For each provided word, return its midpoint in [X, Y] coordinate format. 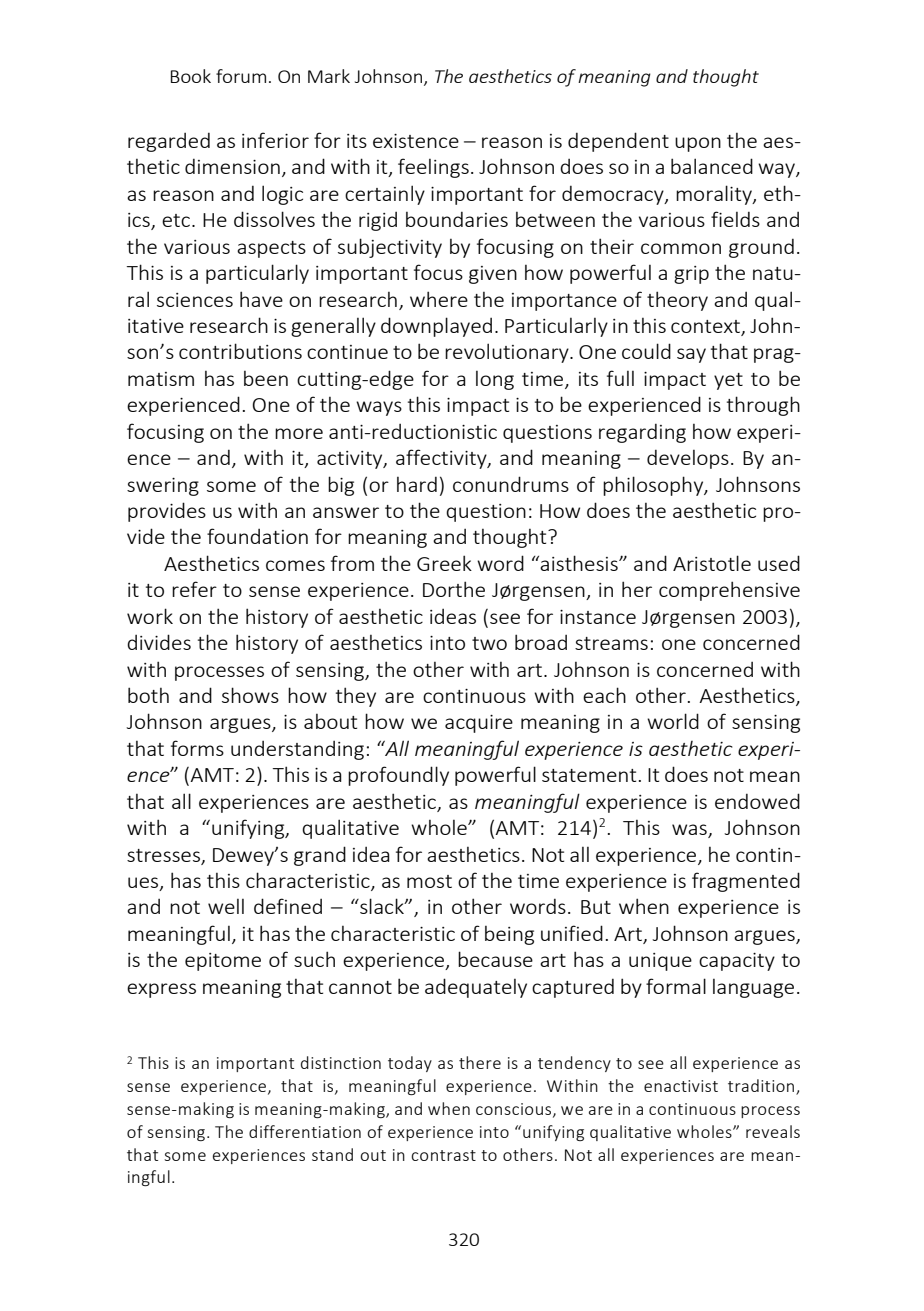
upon [698, 144]
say [691, 355]
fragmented [746, 882]
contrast [443, 1155]
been [266, 378]
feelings [433, 168]
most [429, 881]
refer [194, 589]
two [489, 643]
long [495, 380]
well [226, 906]
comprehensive [729, 591]
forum [241, 76]
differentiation [305, 1131]
